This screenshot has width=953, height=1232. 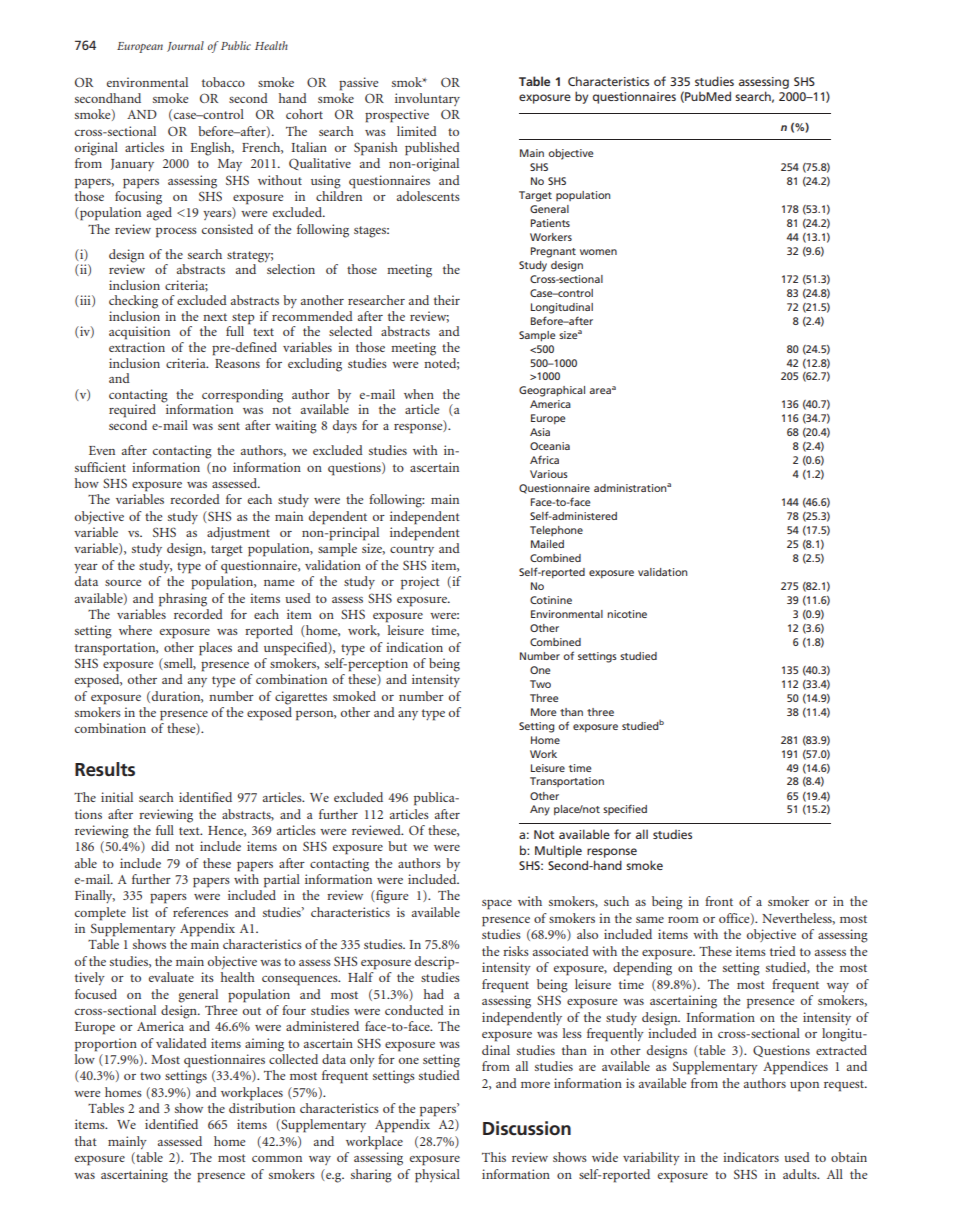 I want to click on involuntary, so click(x=427, y=99).
